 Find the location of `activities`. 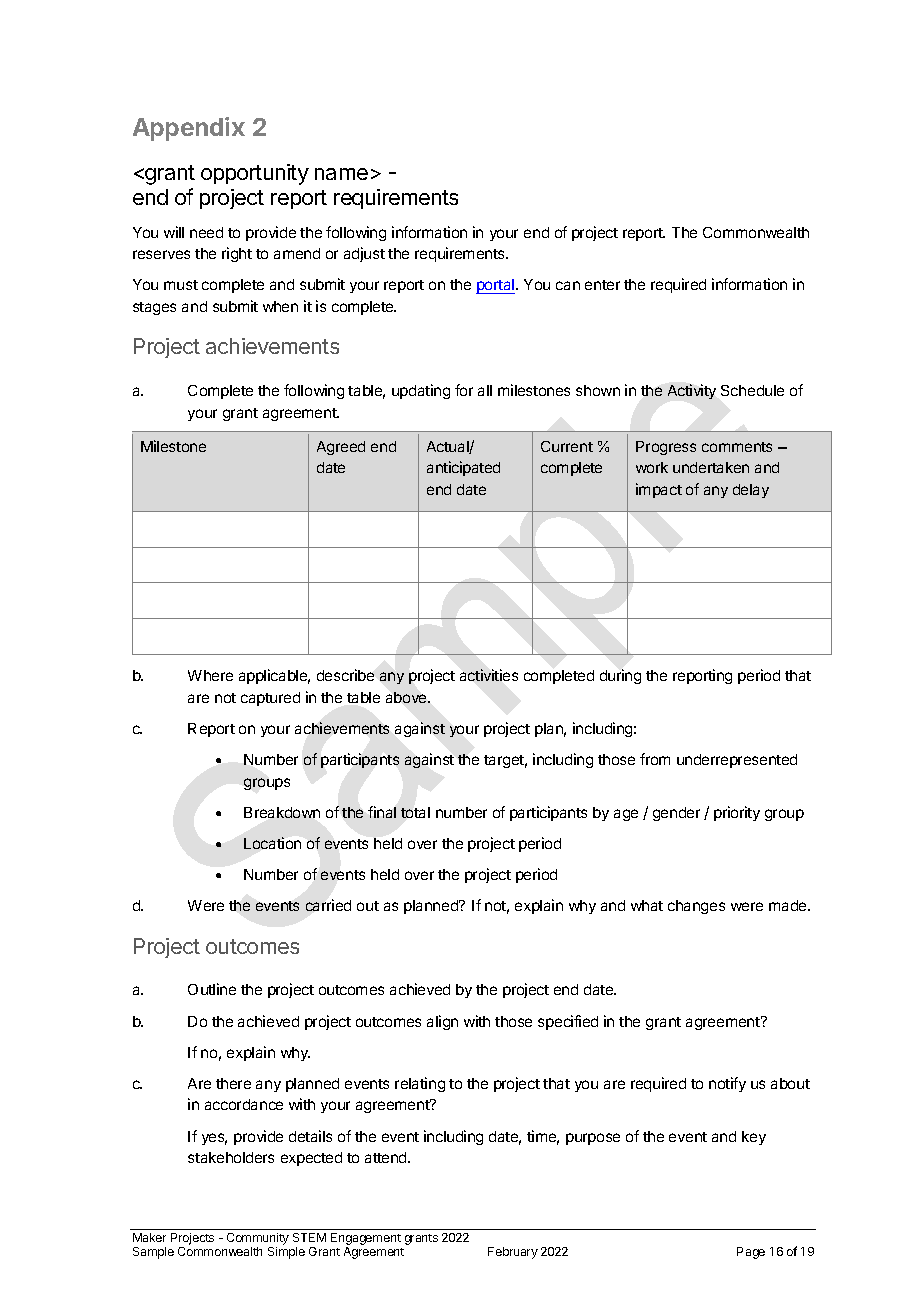

activities is located at coordinates (489, 675).
